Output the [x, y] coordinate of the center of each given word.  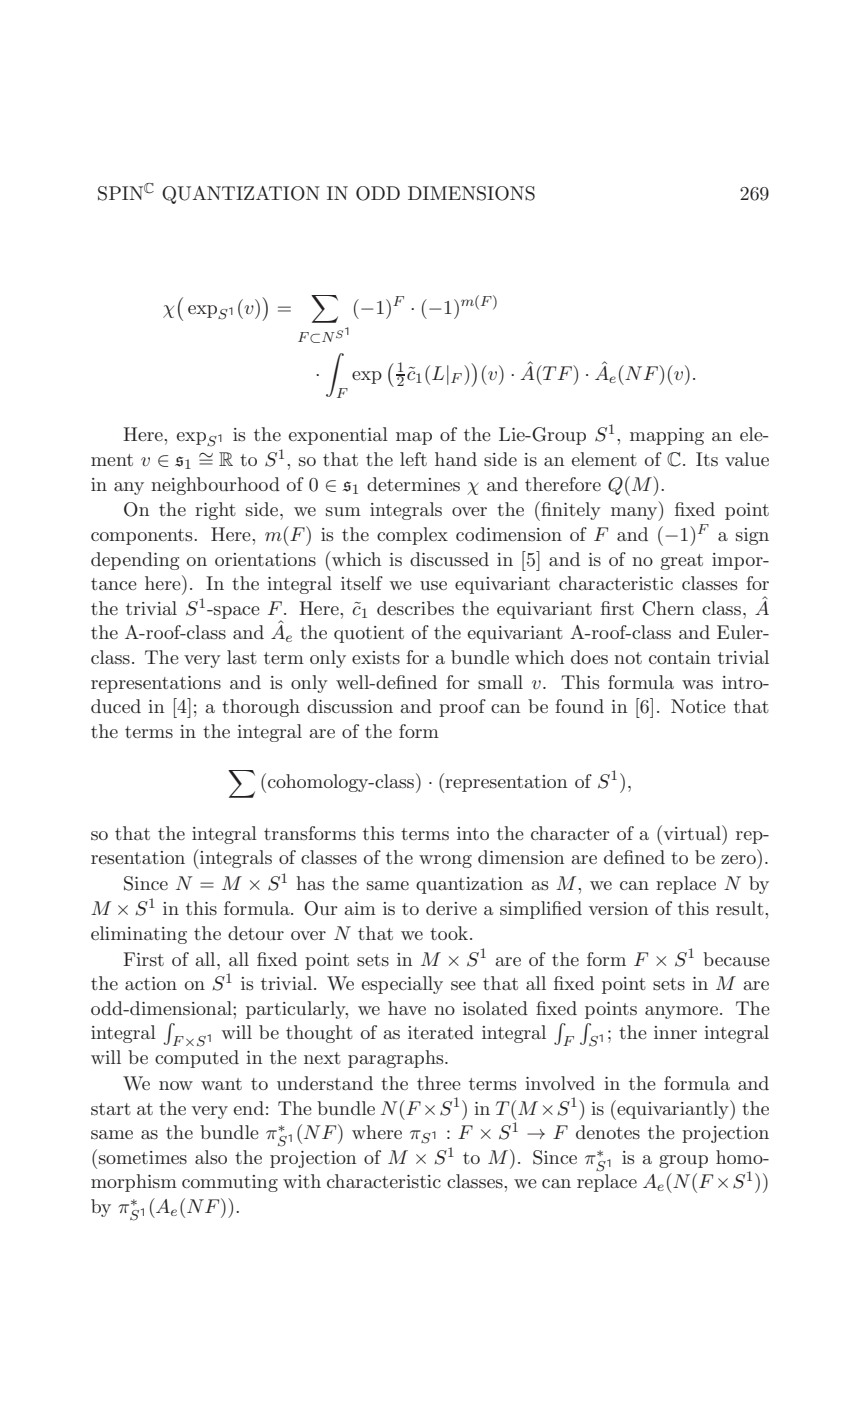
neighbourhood [215, 486]
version [618, 909]
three [439, 1083]
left [413, 459]
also [211, 1157]
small [500, 682]
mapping [667, 436]
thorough [261, 708]
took [450, 933]
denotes [608, 1132]
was [697, 685]
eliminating [139, 935]
